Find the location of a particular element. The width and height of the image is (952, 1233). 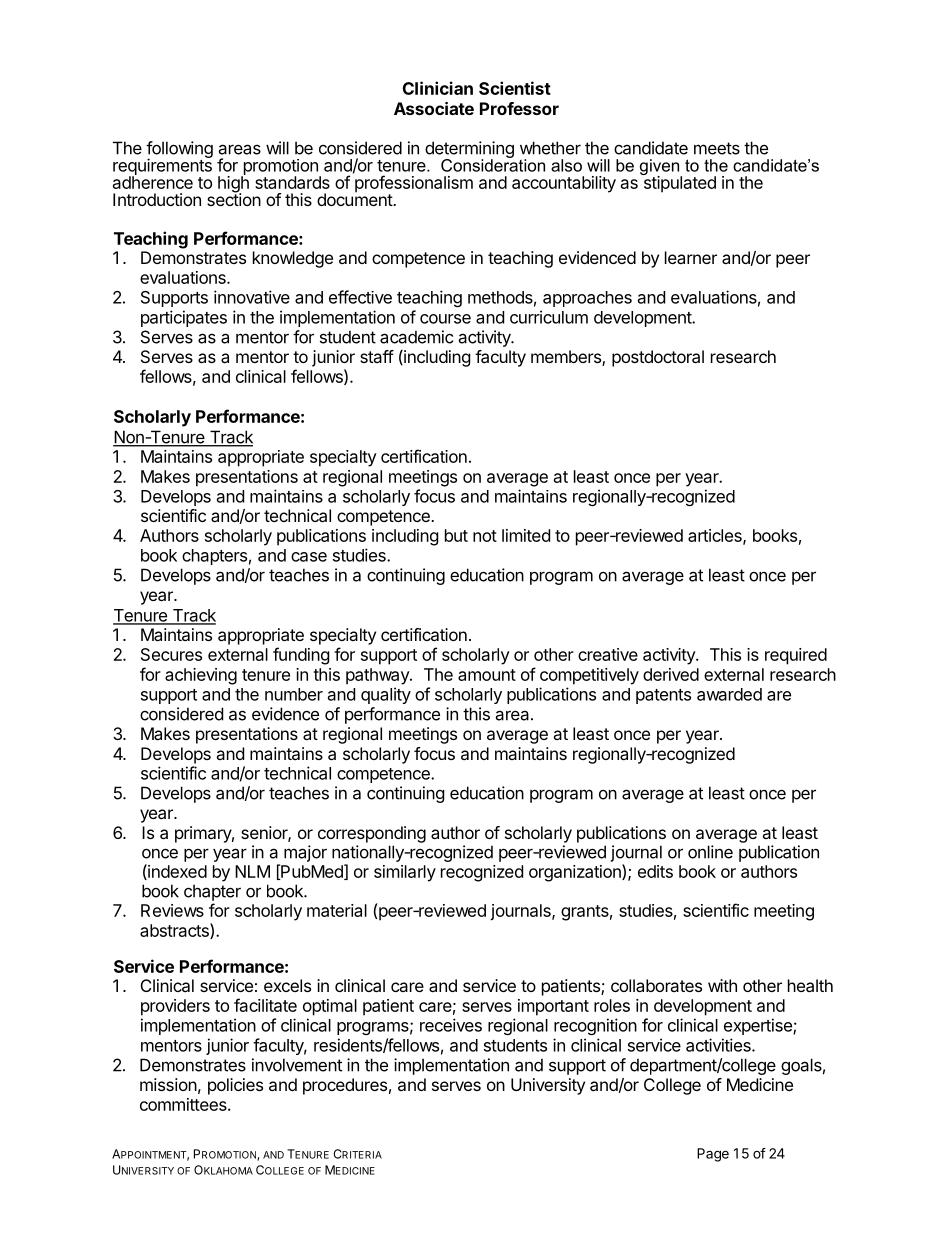

similarly is located at coordinates (405, 873).
